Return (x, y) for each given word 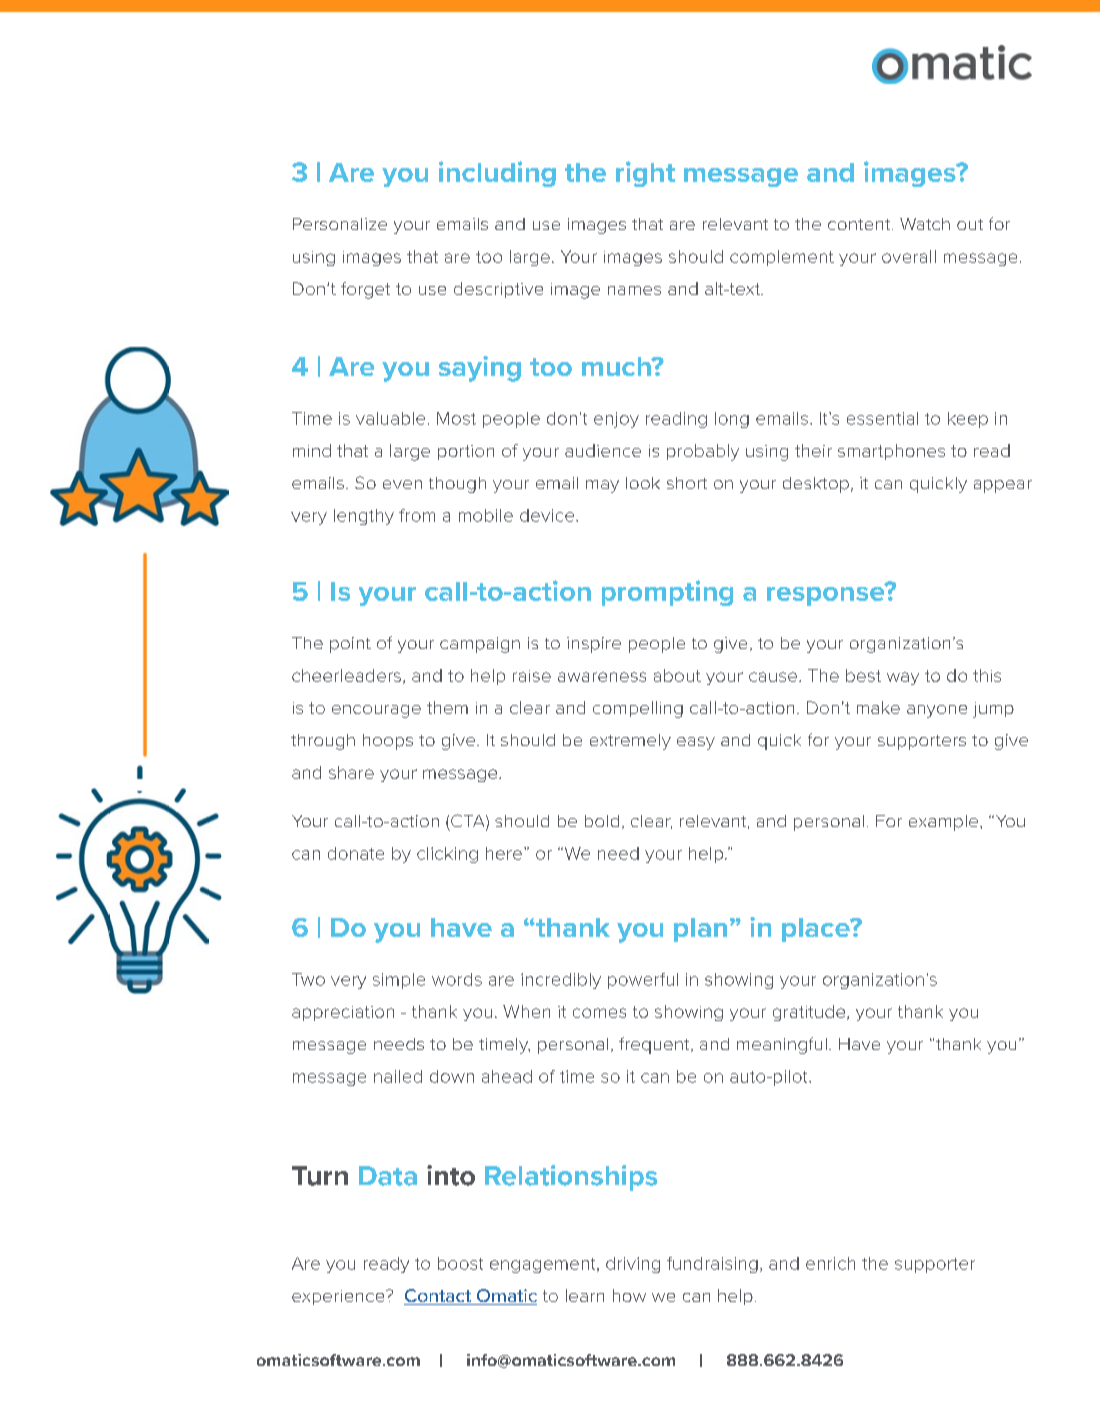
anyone (937, 711)
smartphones (891, 452)
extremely (630, 742)
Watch (925, 224)
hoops (388, 742)
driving (633, 1265)
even (402, 484)
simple (399, 981)
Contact (438, 1297)
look (643, 483)
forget (365, 290)
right (645, 174)
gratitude (810, 1013)
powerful (643, 981)
